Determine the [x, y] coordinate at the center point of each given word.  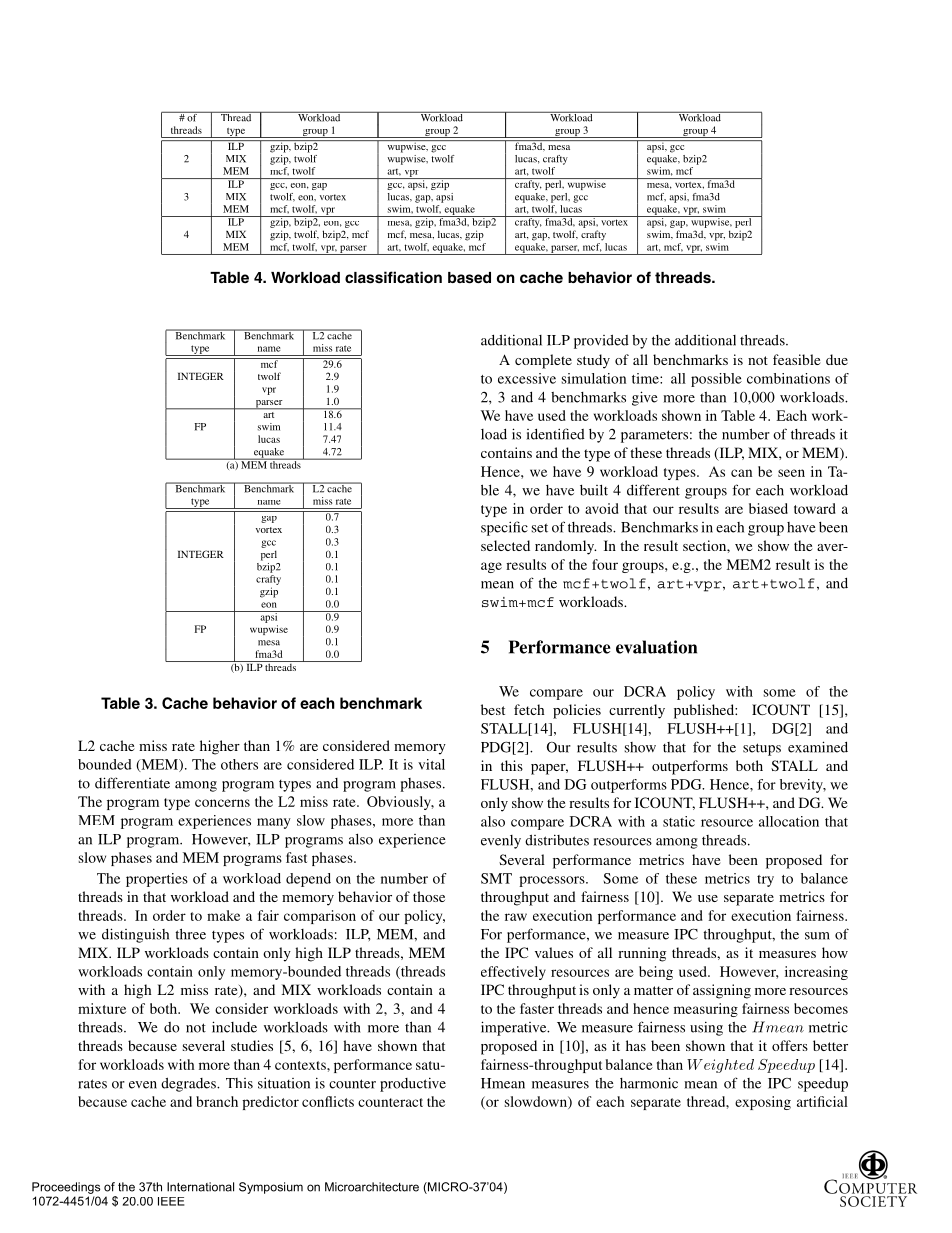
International [200, 1187]
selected [505, 545]
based [469, 278]
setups [762, 749]
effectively [513, 973]
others [239, 764]
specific [504, 528]
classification [393, 277]
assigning [722, 991]
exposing [763, 1103]
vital [431, 764]
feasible [797, 359]
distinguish [135, 935]
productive [413, 1084]
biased [768, 508]
